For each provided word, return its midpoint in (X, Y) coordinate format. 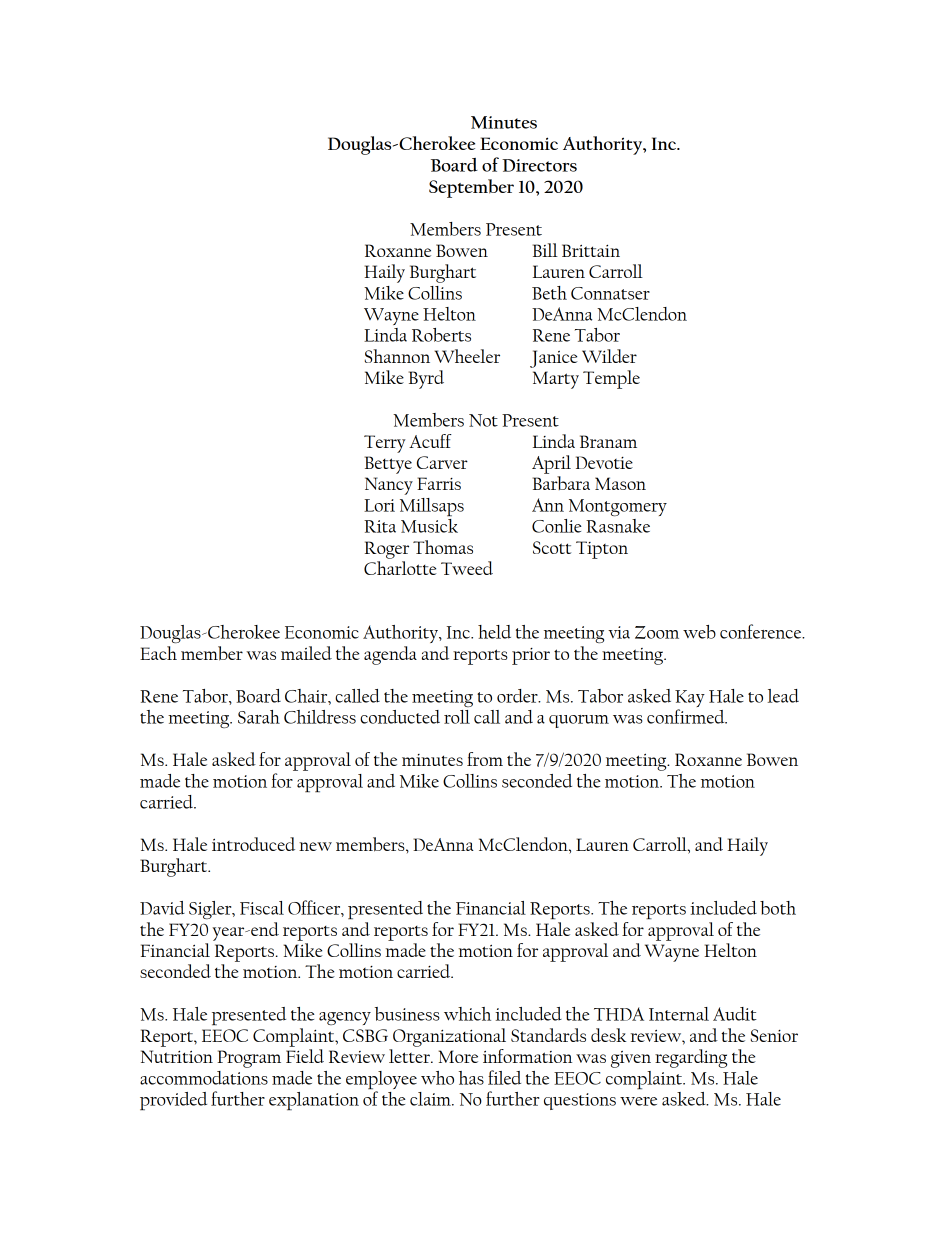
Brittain (591, 250)
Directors (539, 165)
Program (249, 1059)
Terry (385, 444)
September (471, 188)
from (485, 759)
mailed (306, 653)
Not (483, 420)
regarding (691, 1058)
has (471, 1078)
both (778, 908)
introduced (253, 844)
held (494, 632)
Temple (611, 379)
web (699, 632)
